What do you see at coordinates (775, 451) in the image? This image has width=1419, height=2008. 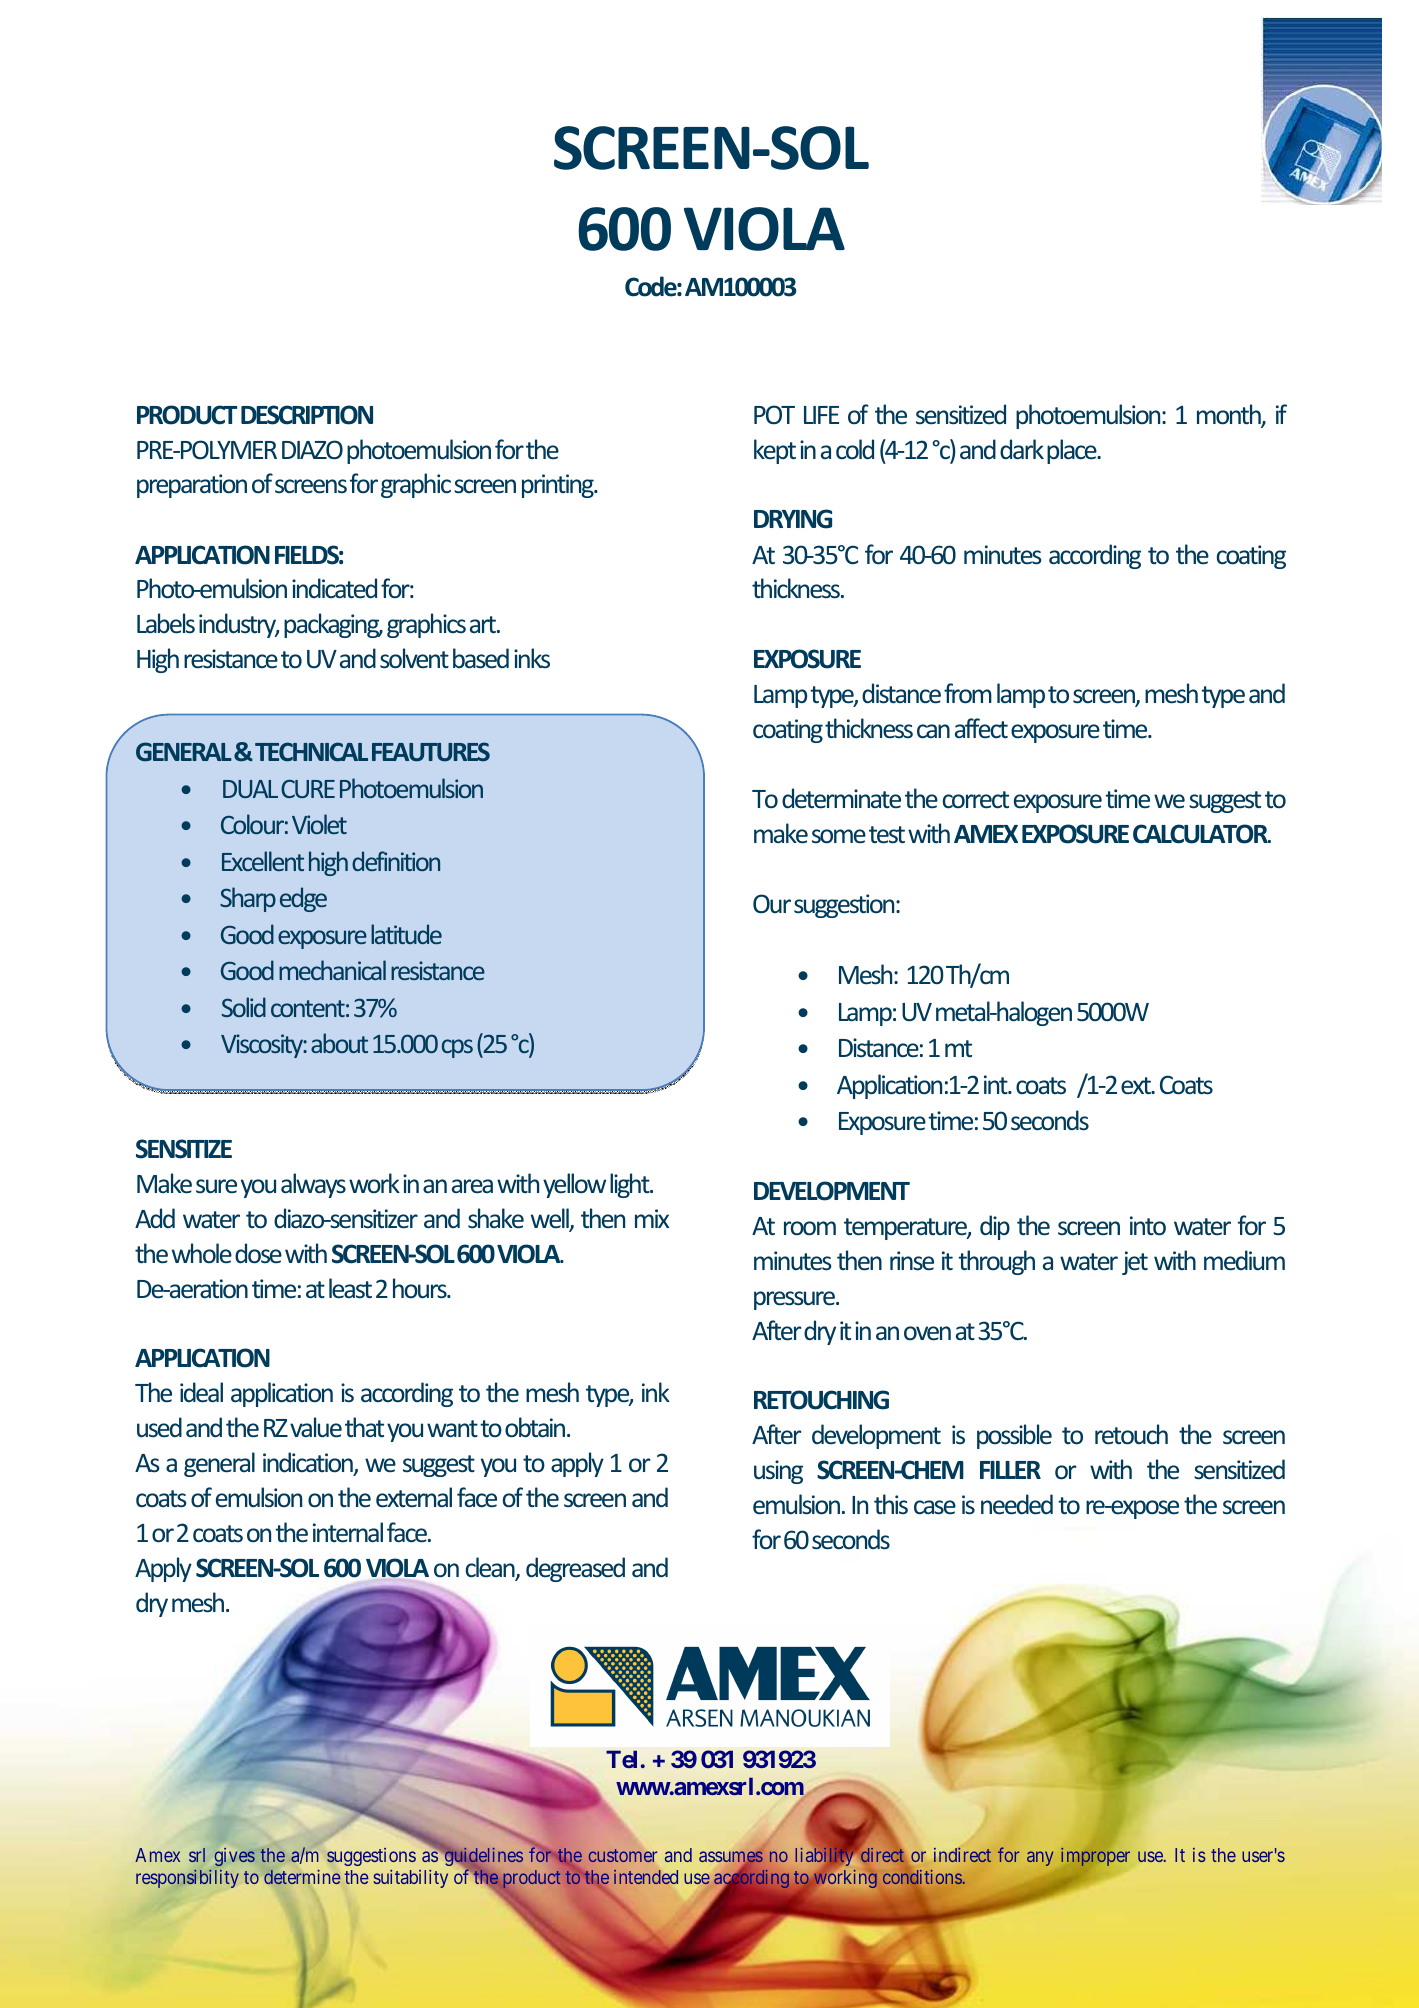 I see `kept` at bounding box center [775, 451].
